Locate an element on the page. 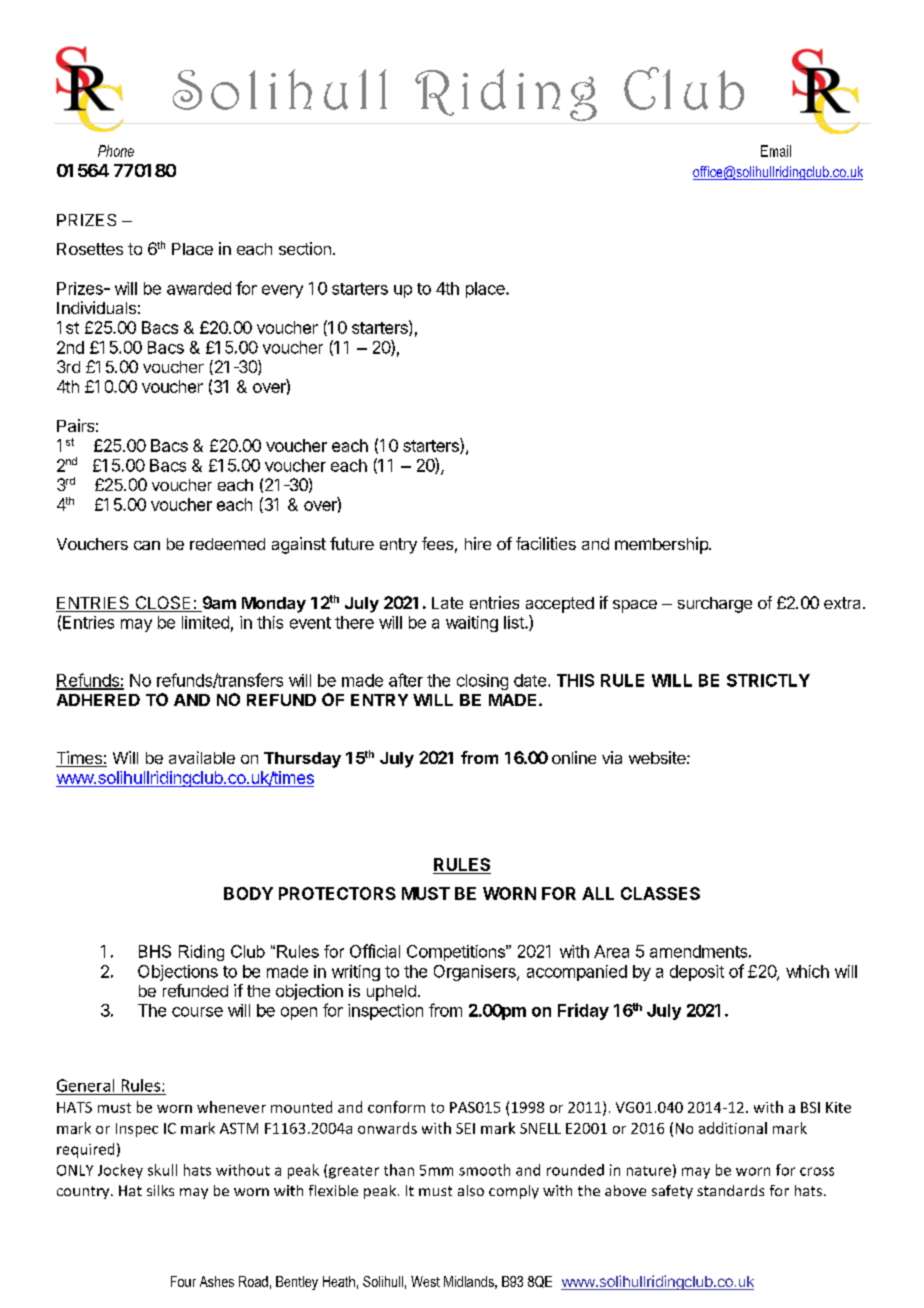  closing is located at coordinates (482, 682).
